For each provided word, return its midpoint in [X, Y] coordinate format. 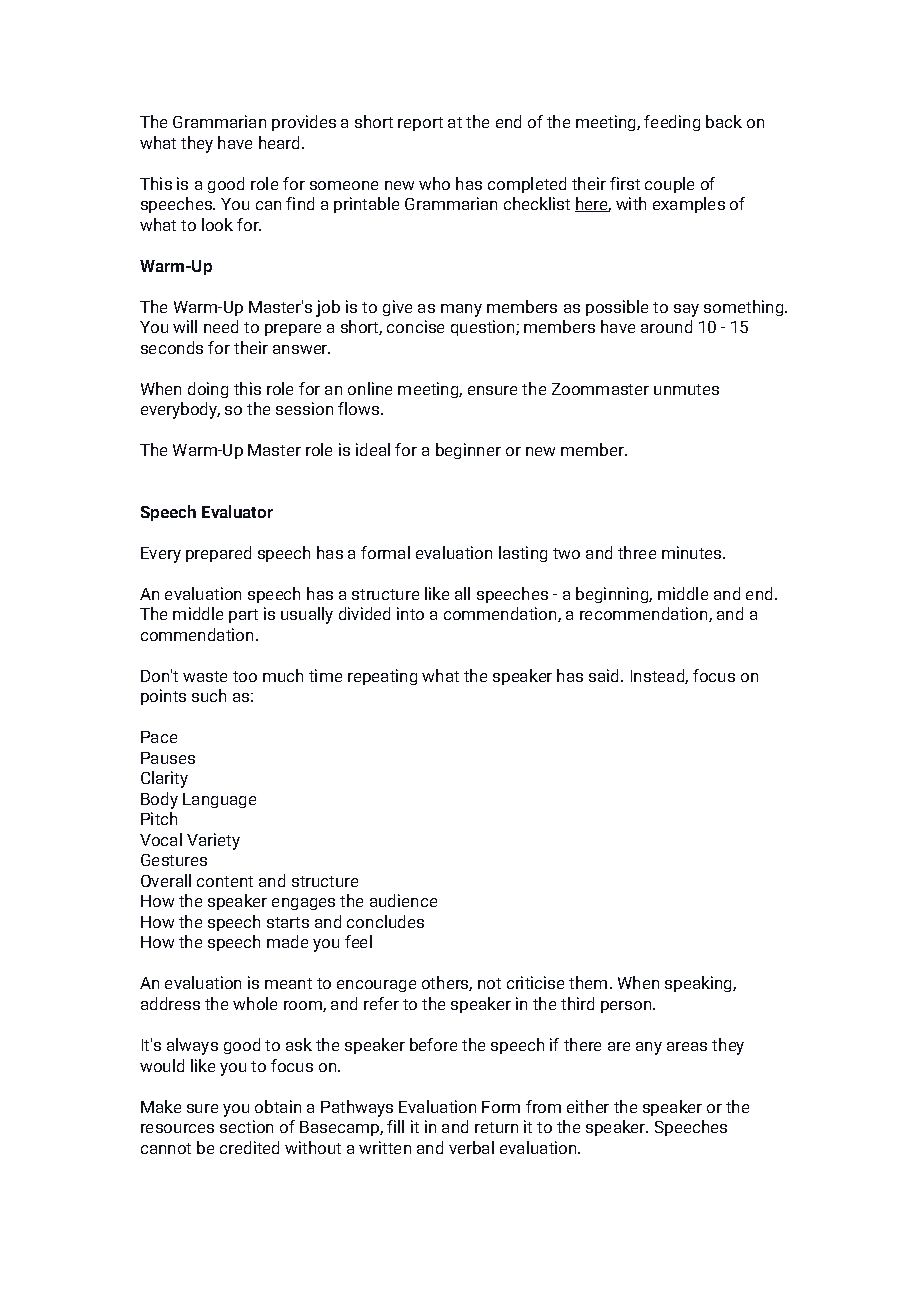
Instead [658, 676]
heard [279, 142]
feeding [672, 123]
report [420, 124]
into [410, 613]
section [246, 1126]
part [243, 616]
